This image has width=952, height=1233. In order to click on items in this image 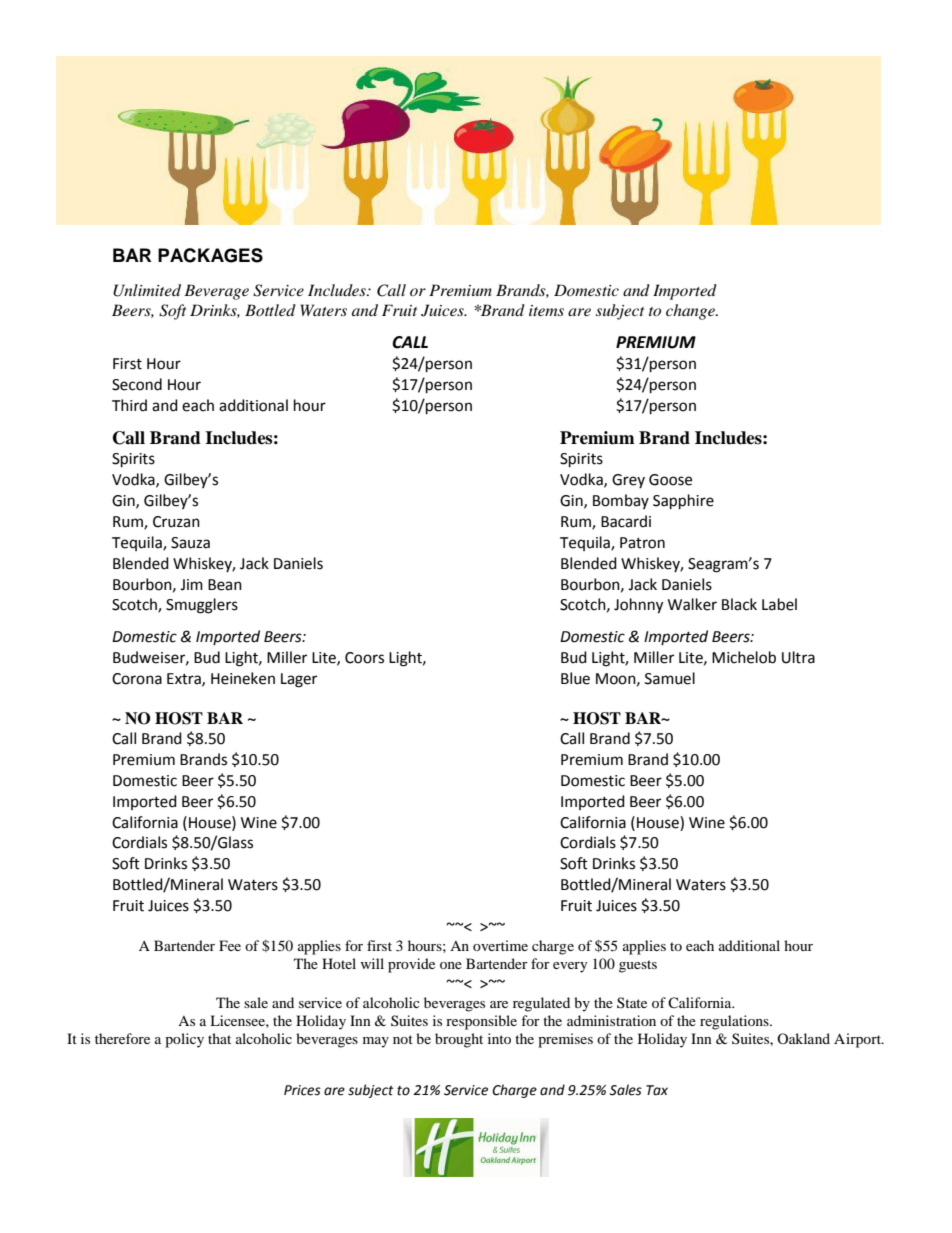, I will do `click(546, 310)`.
